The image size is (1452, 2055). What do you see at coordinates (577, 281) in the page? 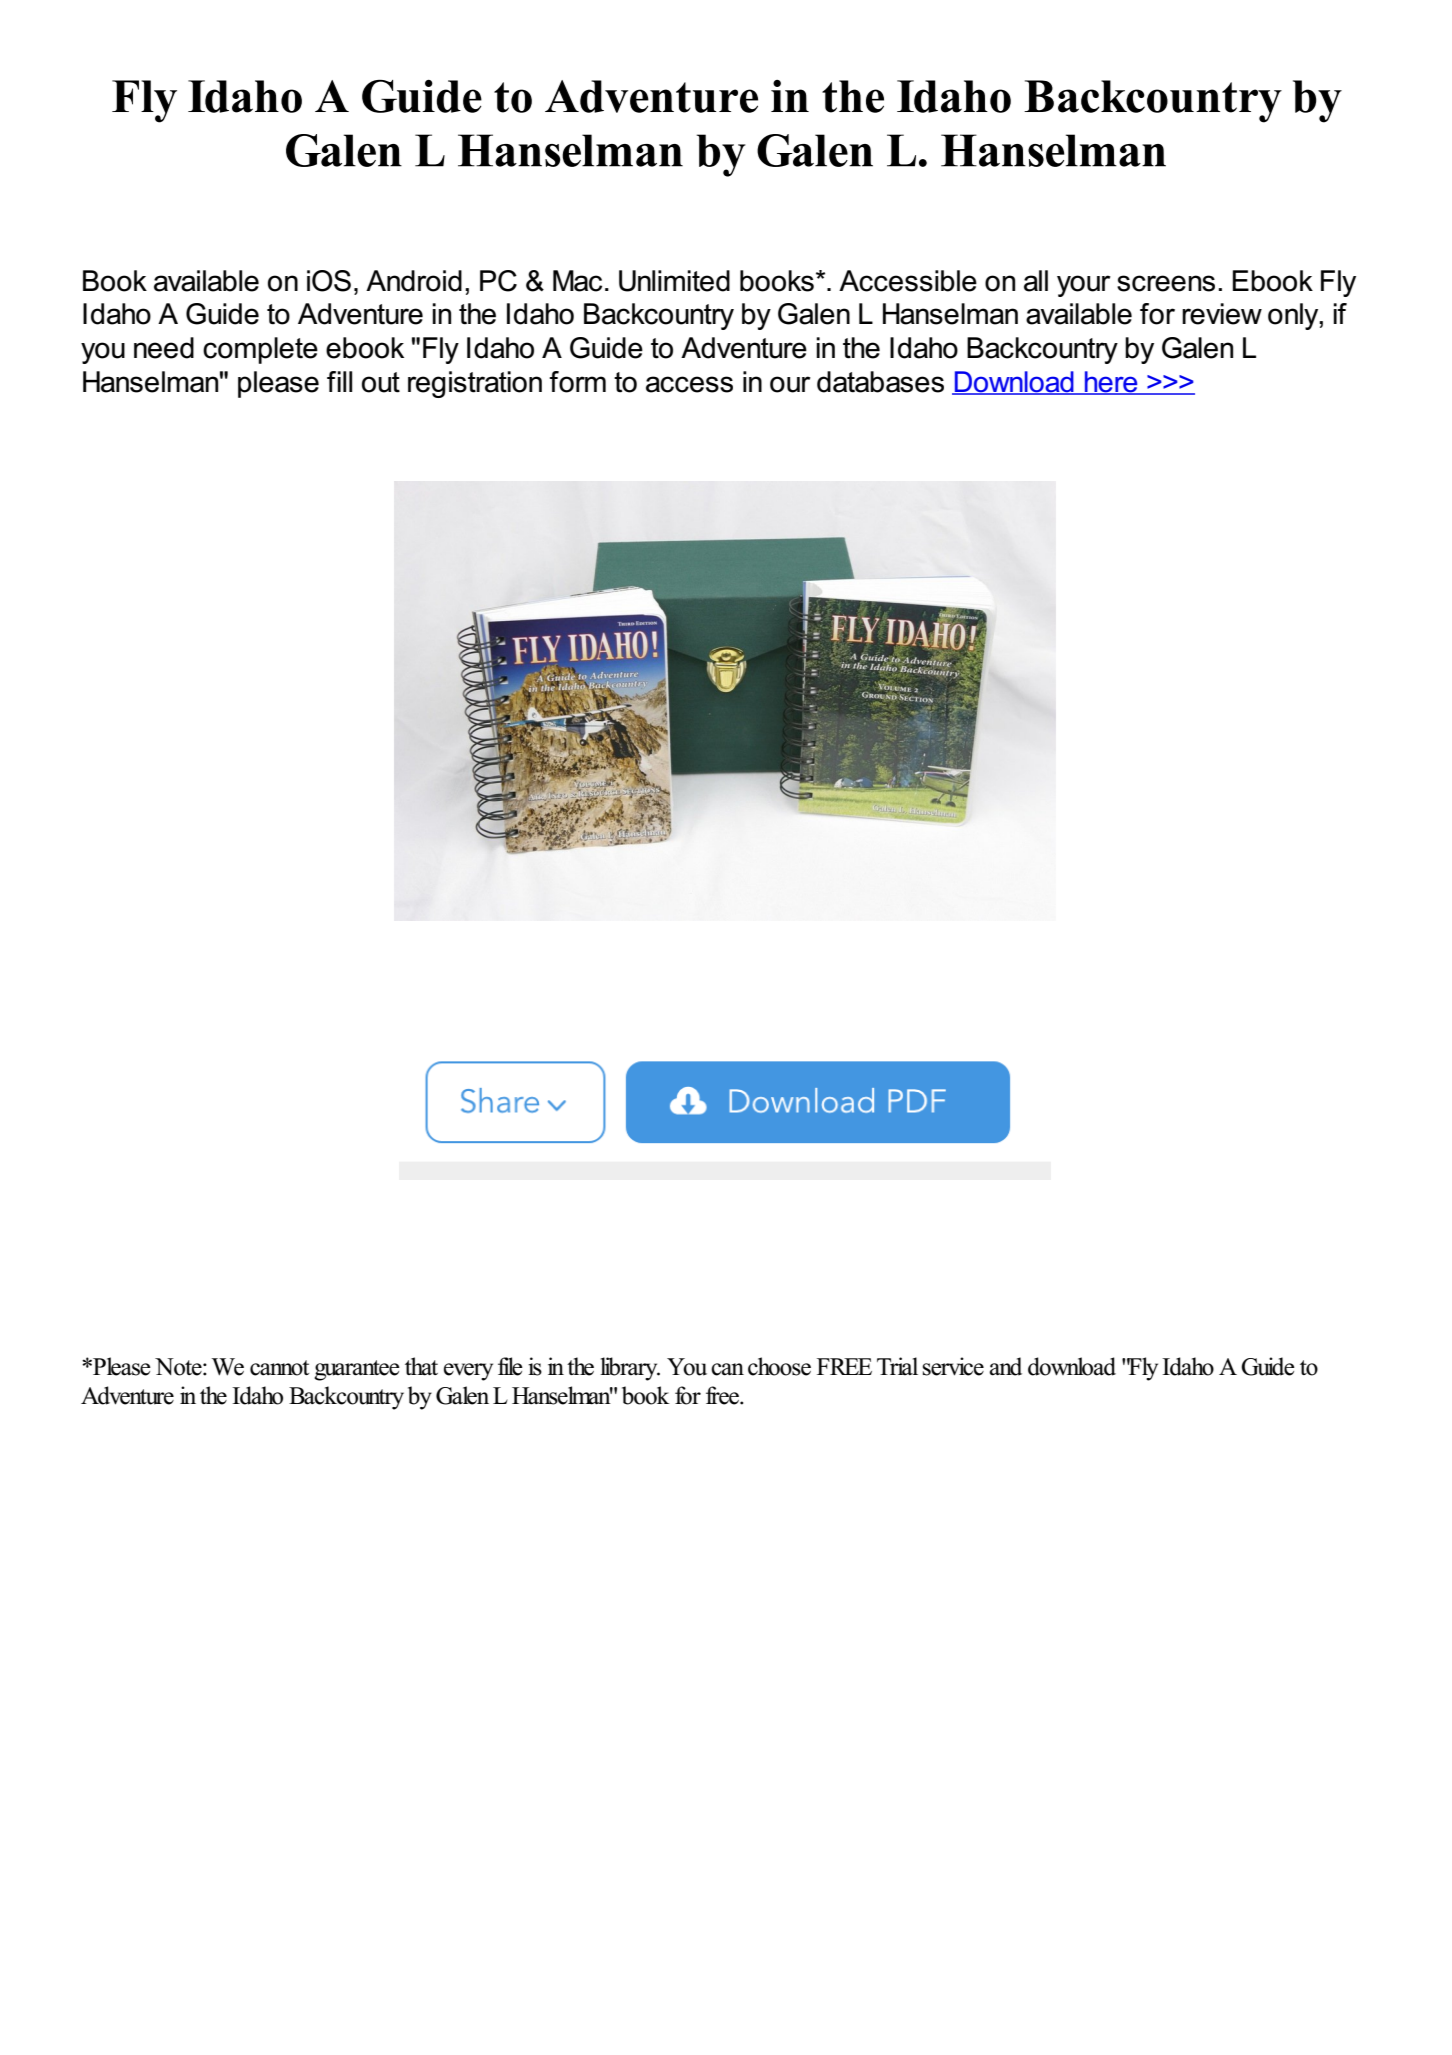
I see `Mac` at bounding box center [577, 281].
